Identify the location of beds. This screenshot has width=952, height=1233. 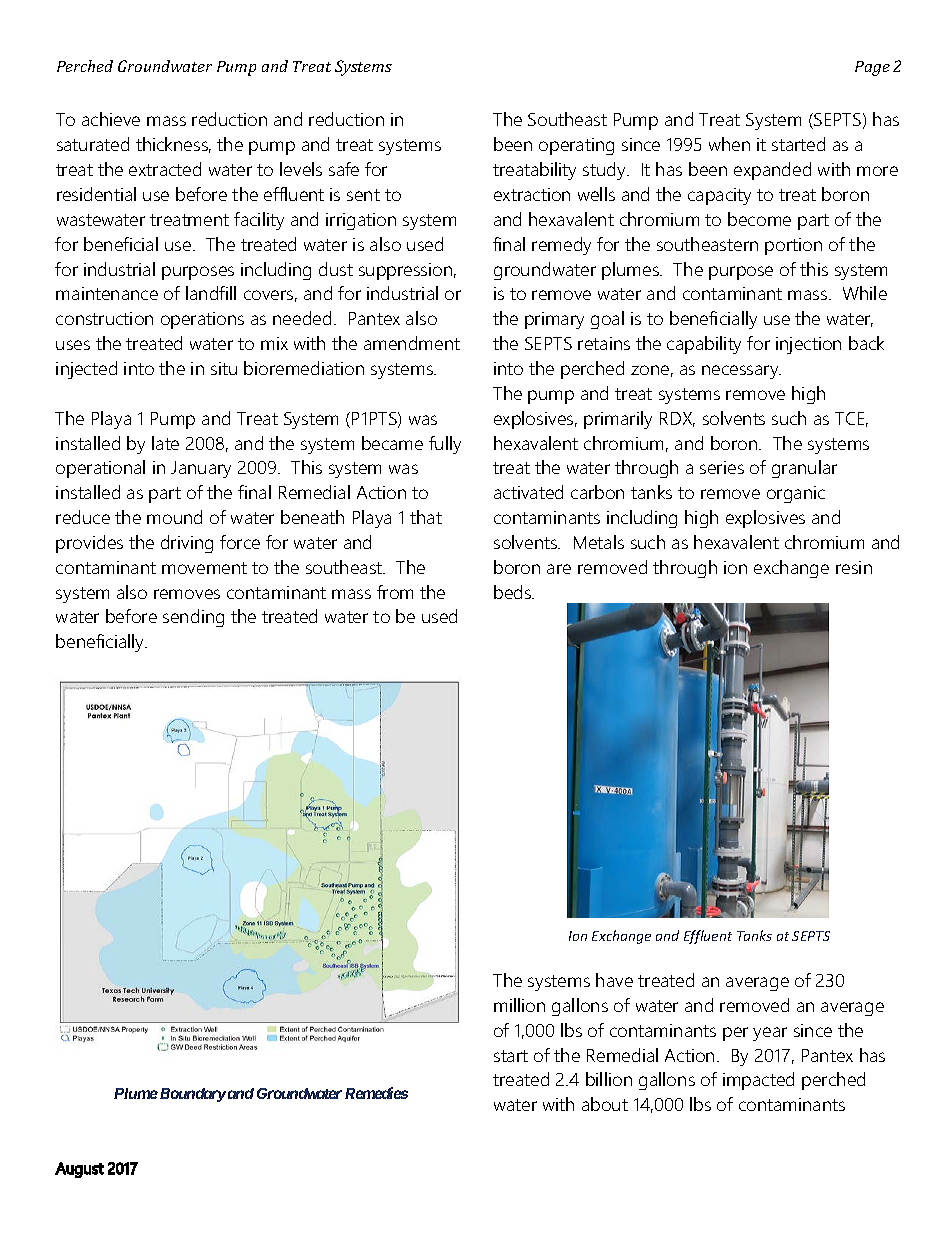
(513, 592).
